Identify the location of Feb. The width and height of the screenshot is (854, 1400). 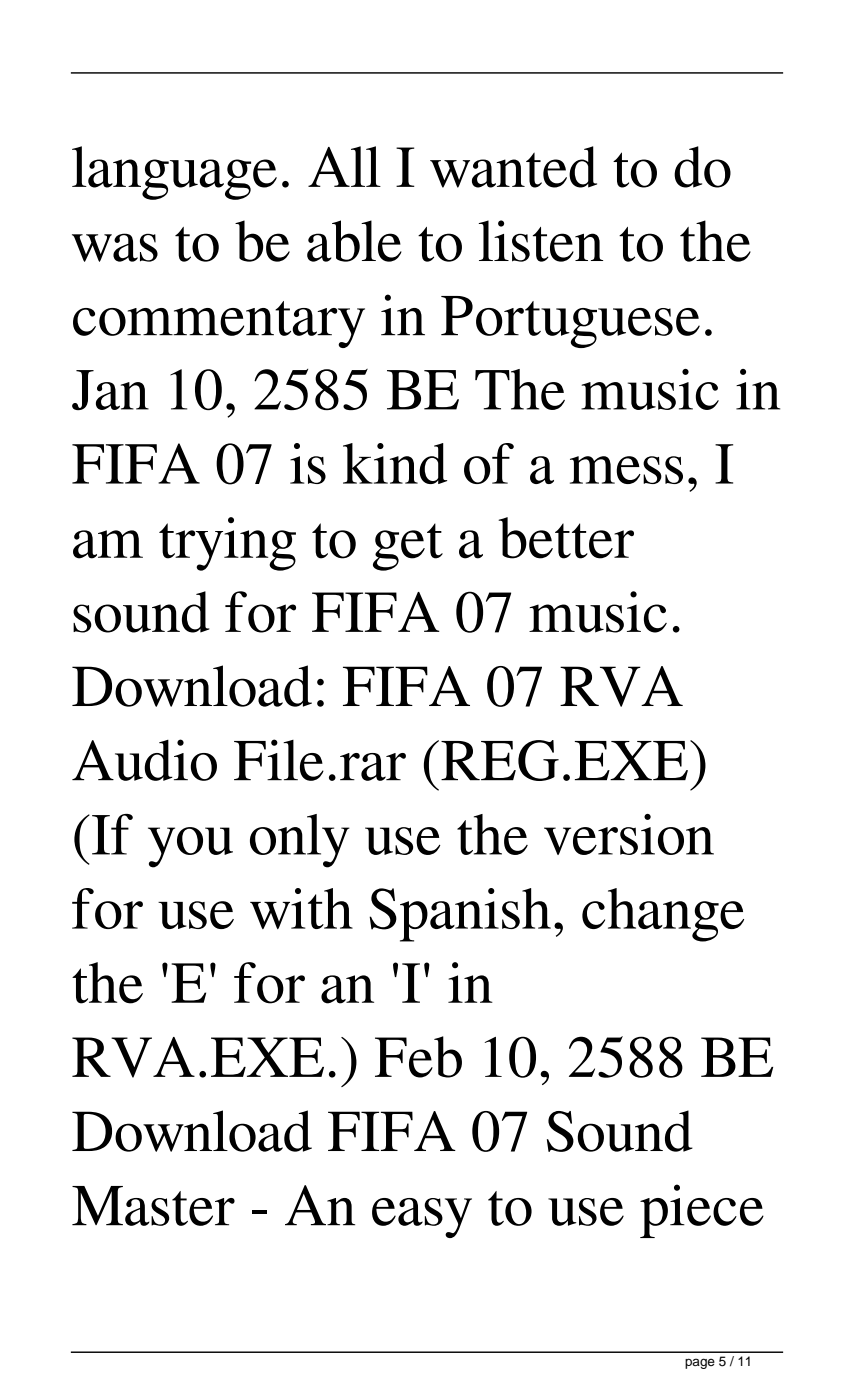
(418, 1057).
